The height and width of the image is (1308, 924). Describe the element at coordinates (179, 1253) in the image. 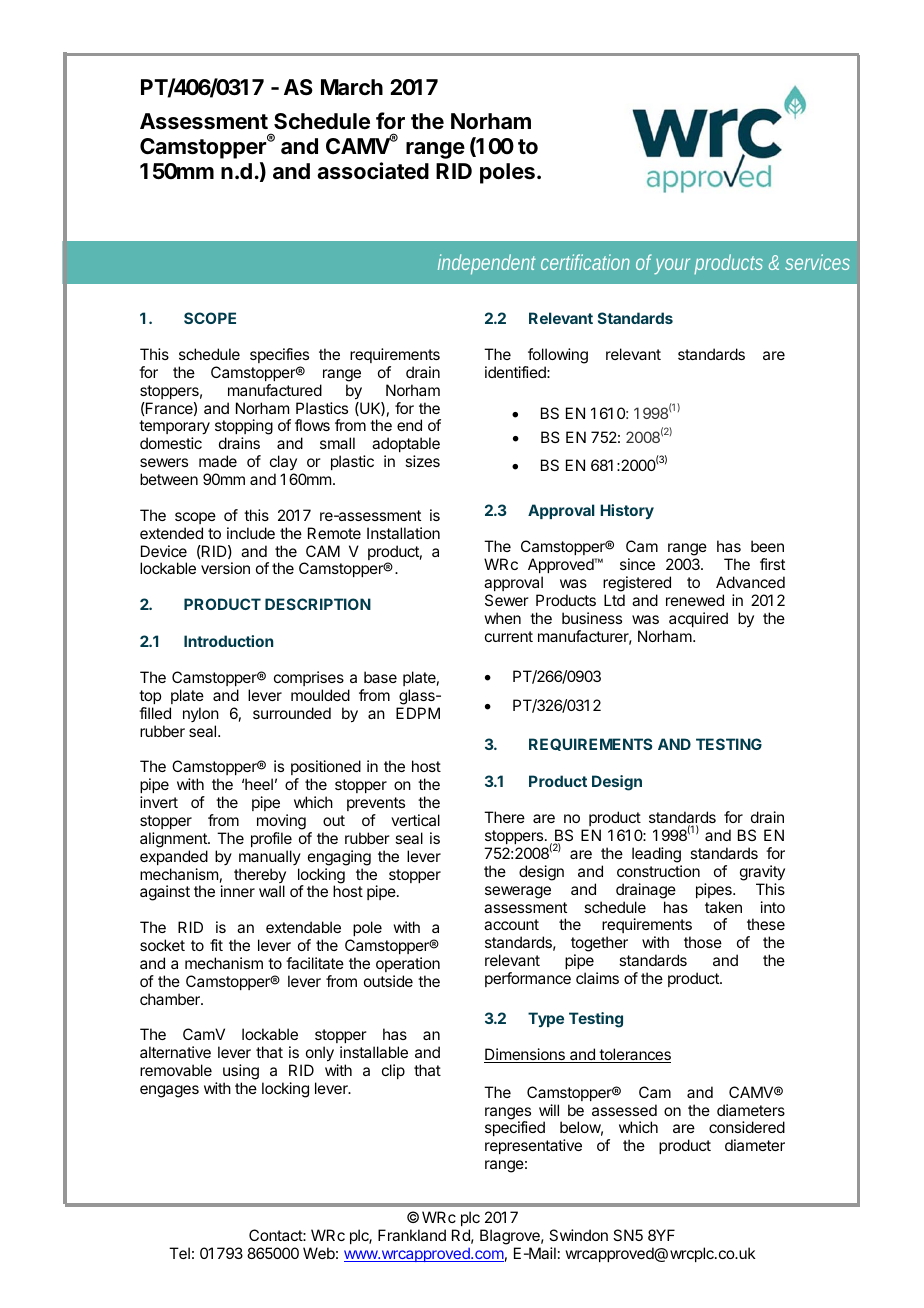

I see `Tel` at that location.
